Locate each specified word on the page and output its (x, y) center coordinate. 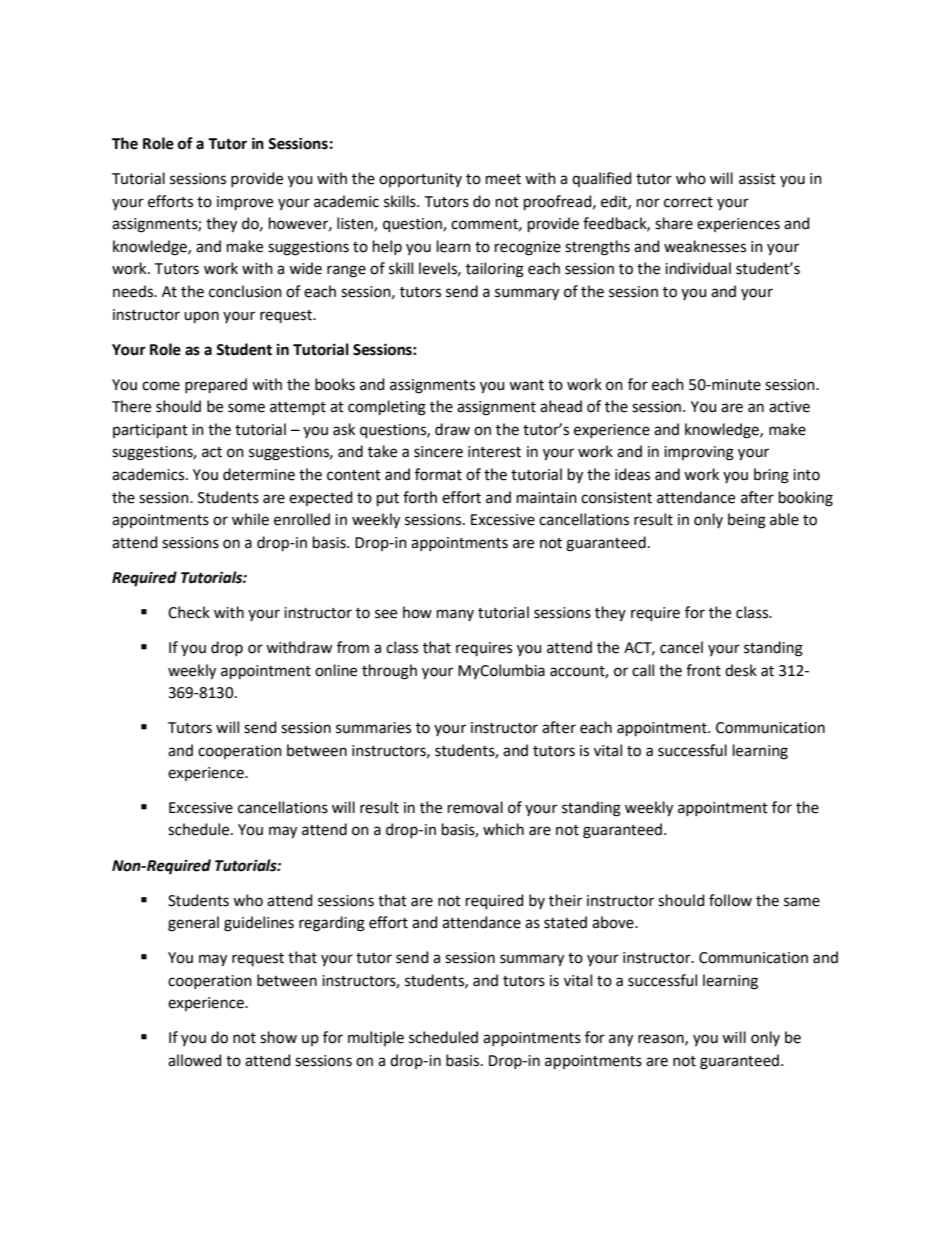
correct (688, 202)
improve (245, 203)
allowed (194, 1060)
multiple (376, 1038)
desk (741, 670)
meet (503, 179)
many (455, 615)
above (614, 922)
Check (189, 612)
